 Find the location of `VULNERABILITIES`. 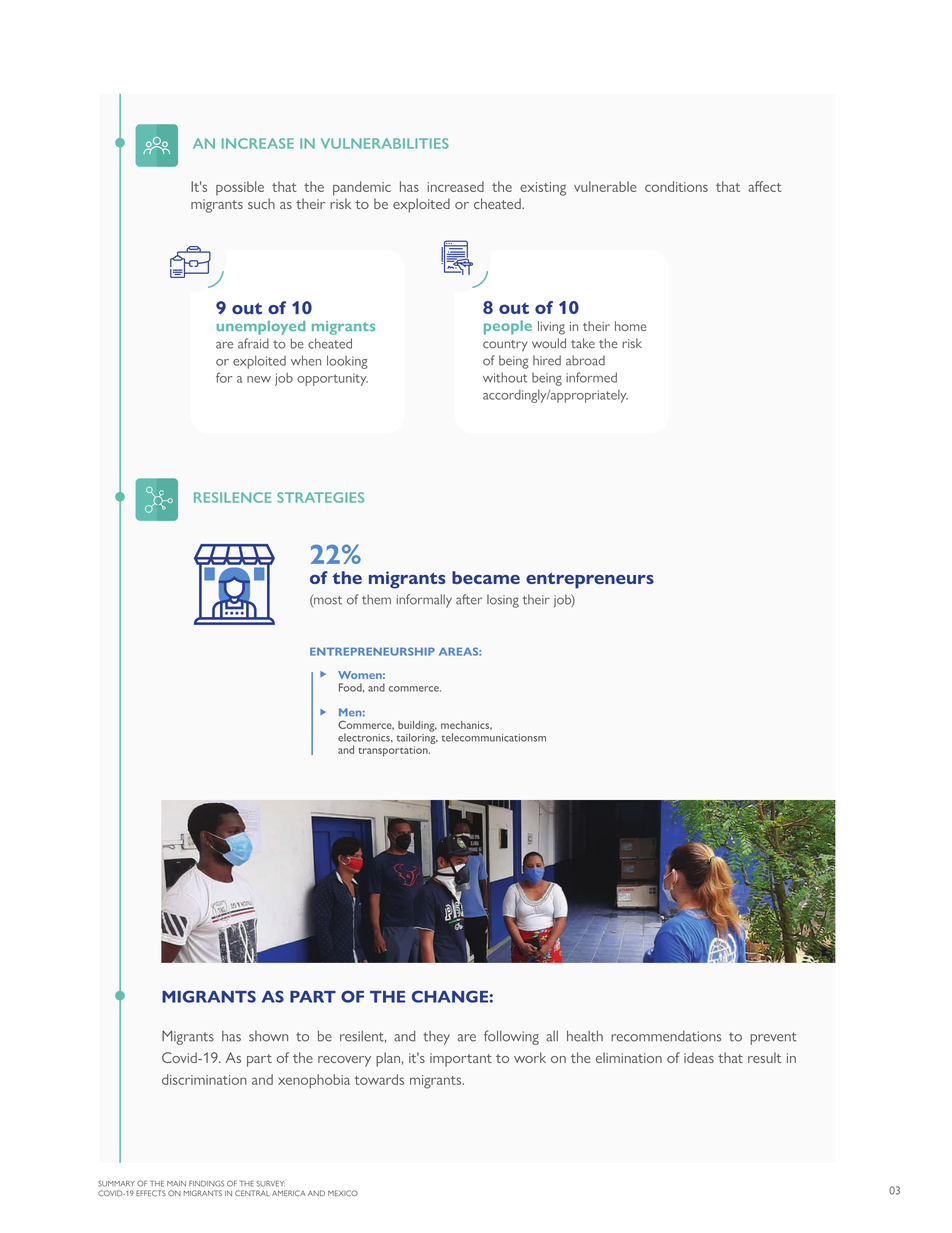

VULNERABILITIES is located at coordinates (385, 143).
